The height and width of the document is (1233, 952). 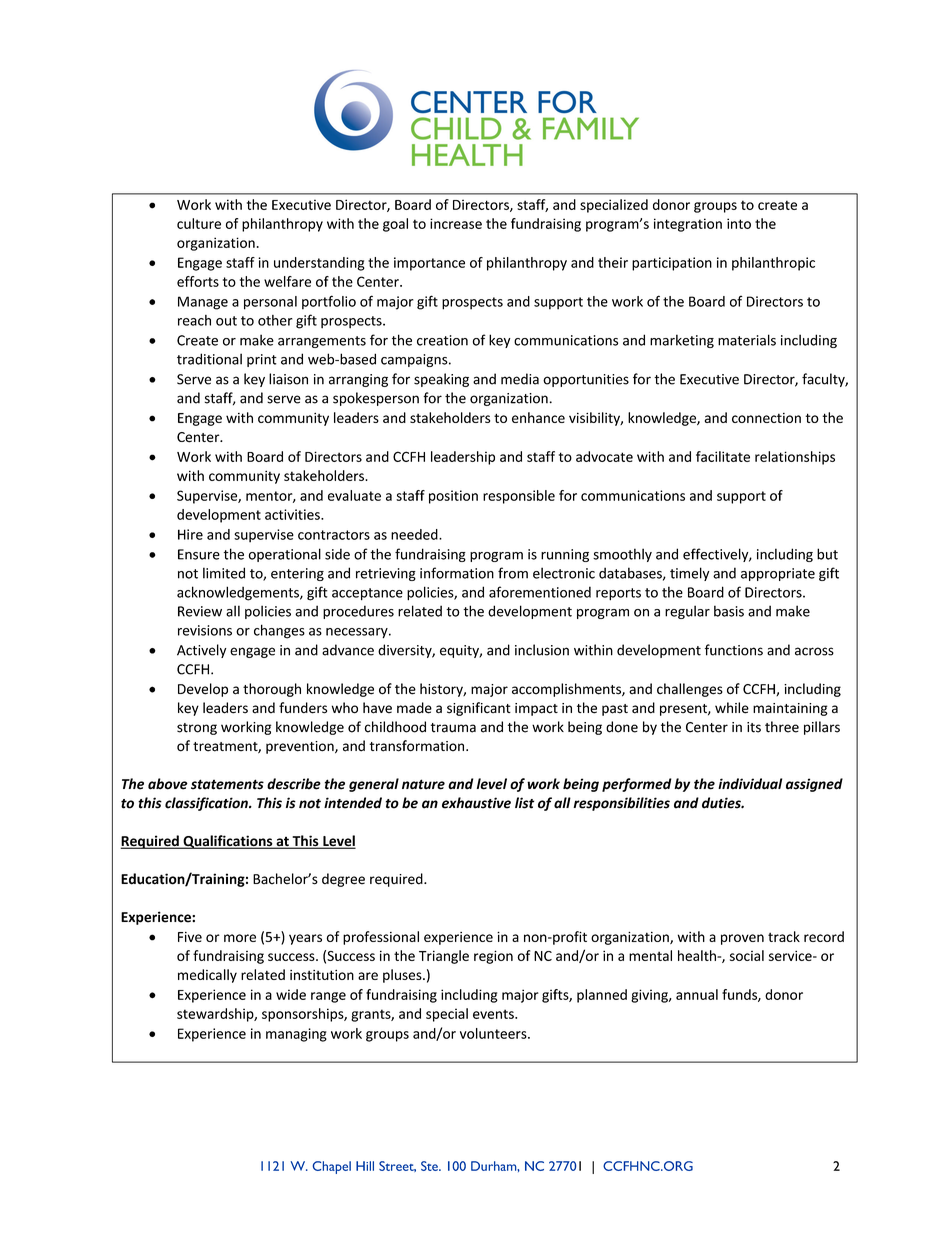 I want to click on statements, so click(x=227, y=784).
